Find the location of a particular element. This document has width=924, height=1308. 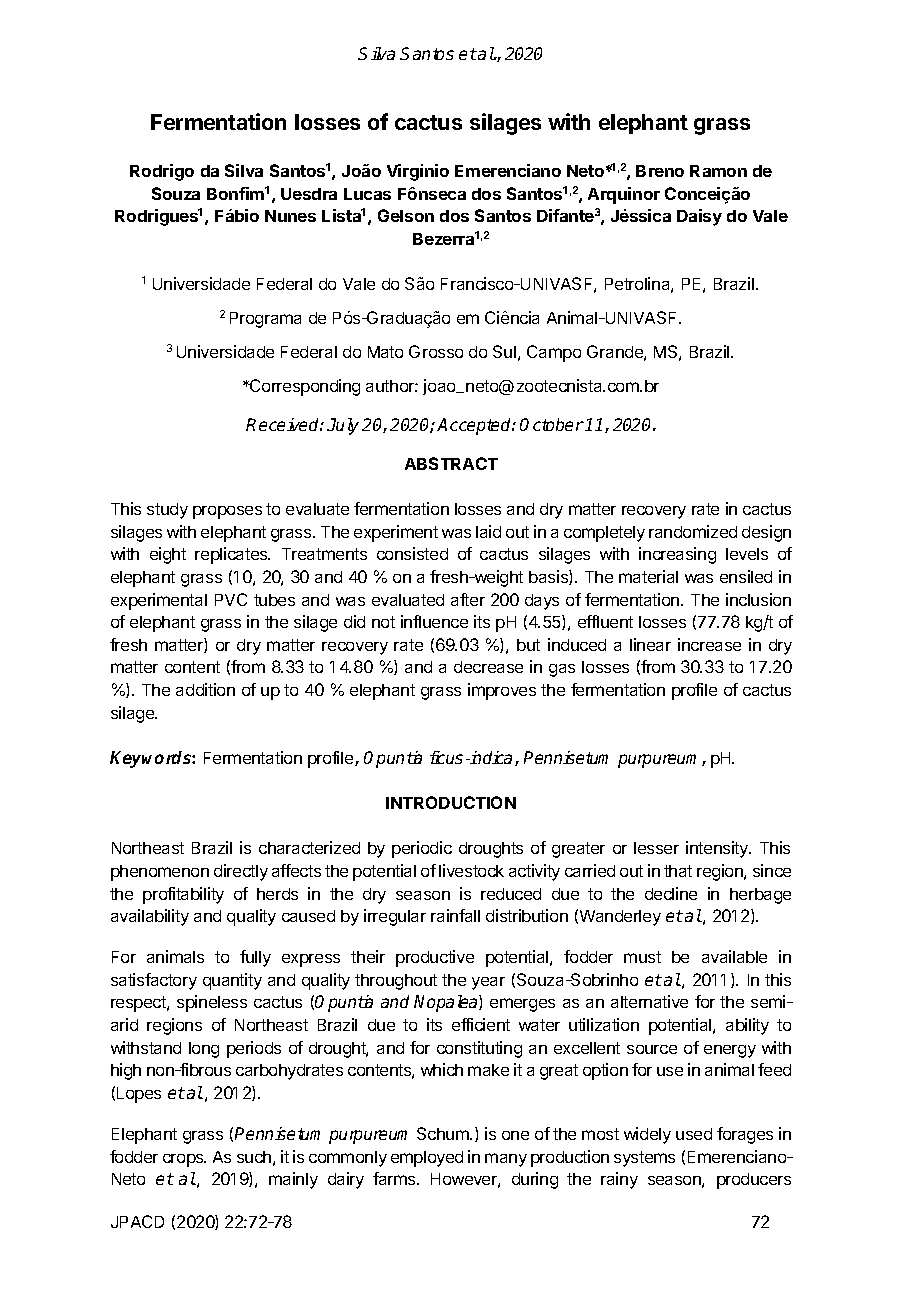

addition is located at coordinates (205, 689).
